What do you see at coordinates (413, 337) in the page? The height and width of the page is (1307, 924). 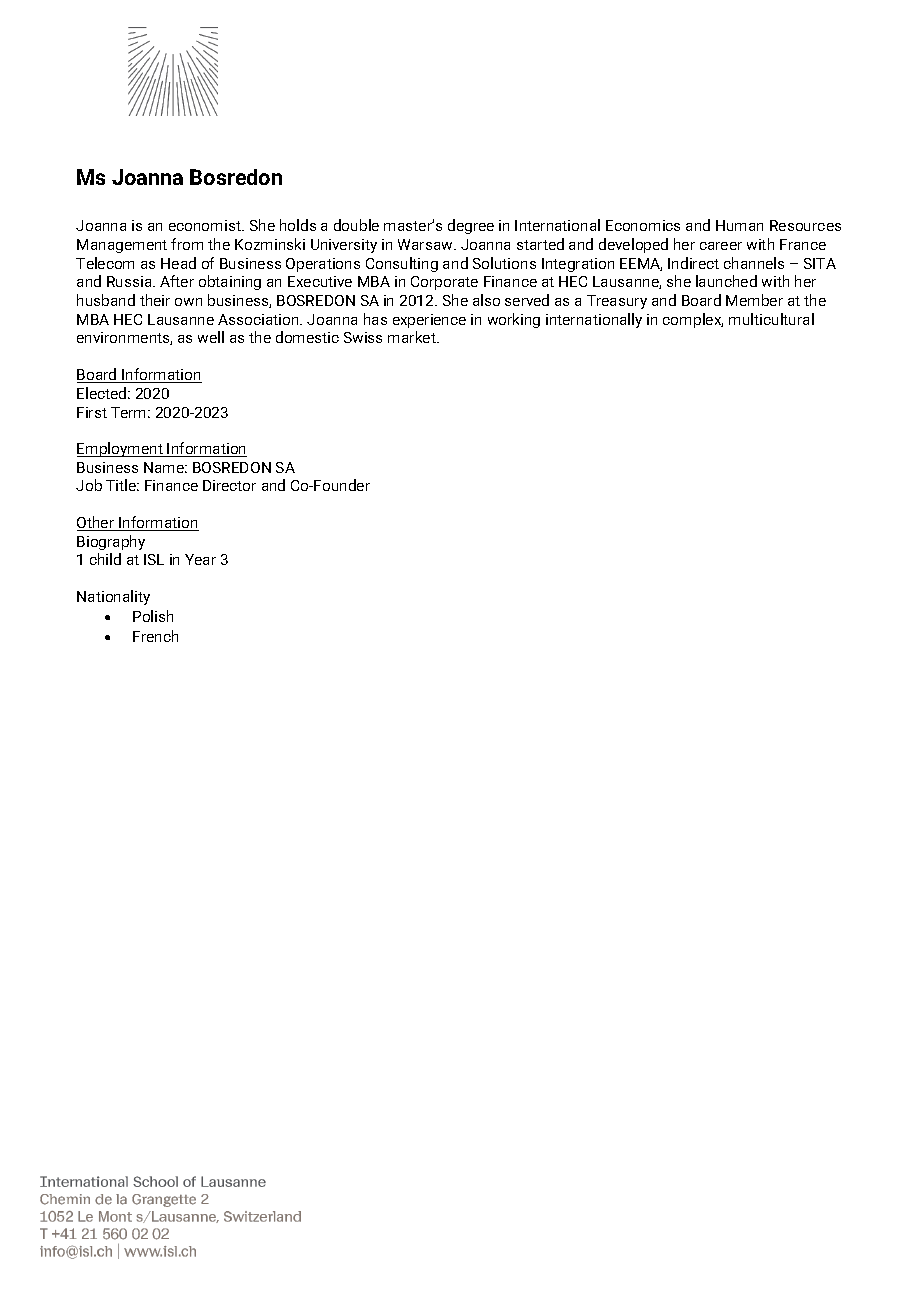 I see `market` at bounding box center [413, 337].
